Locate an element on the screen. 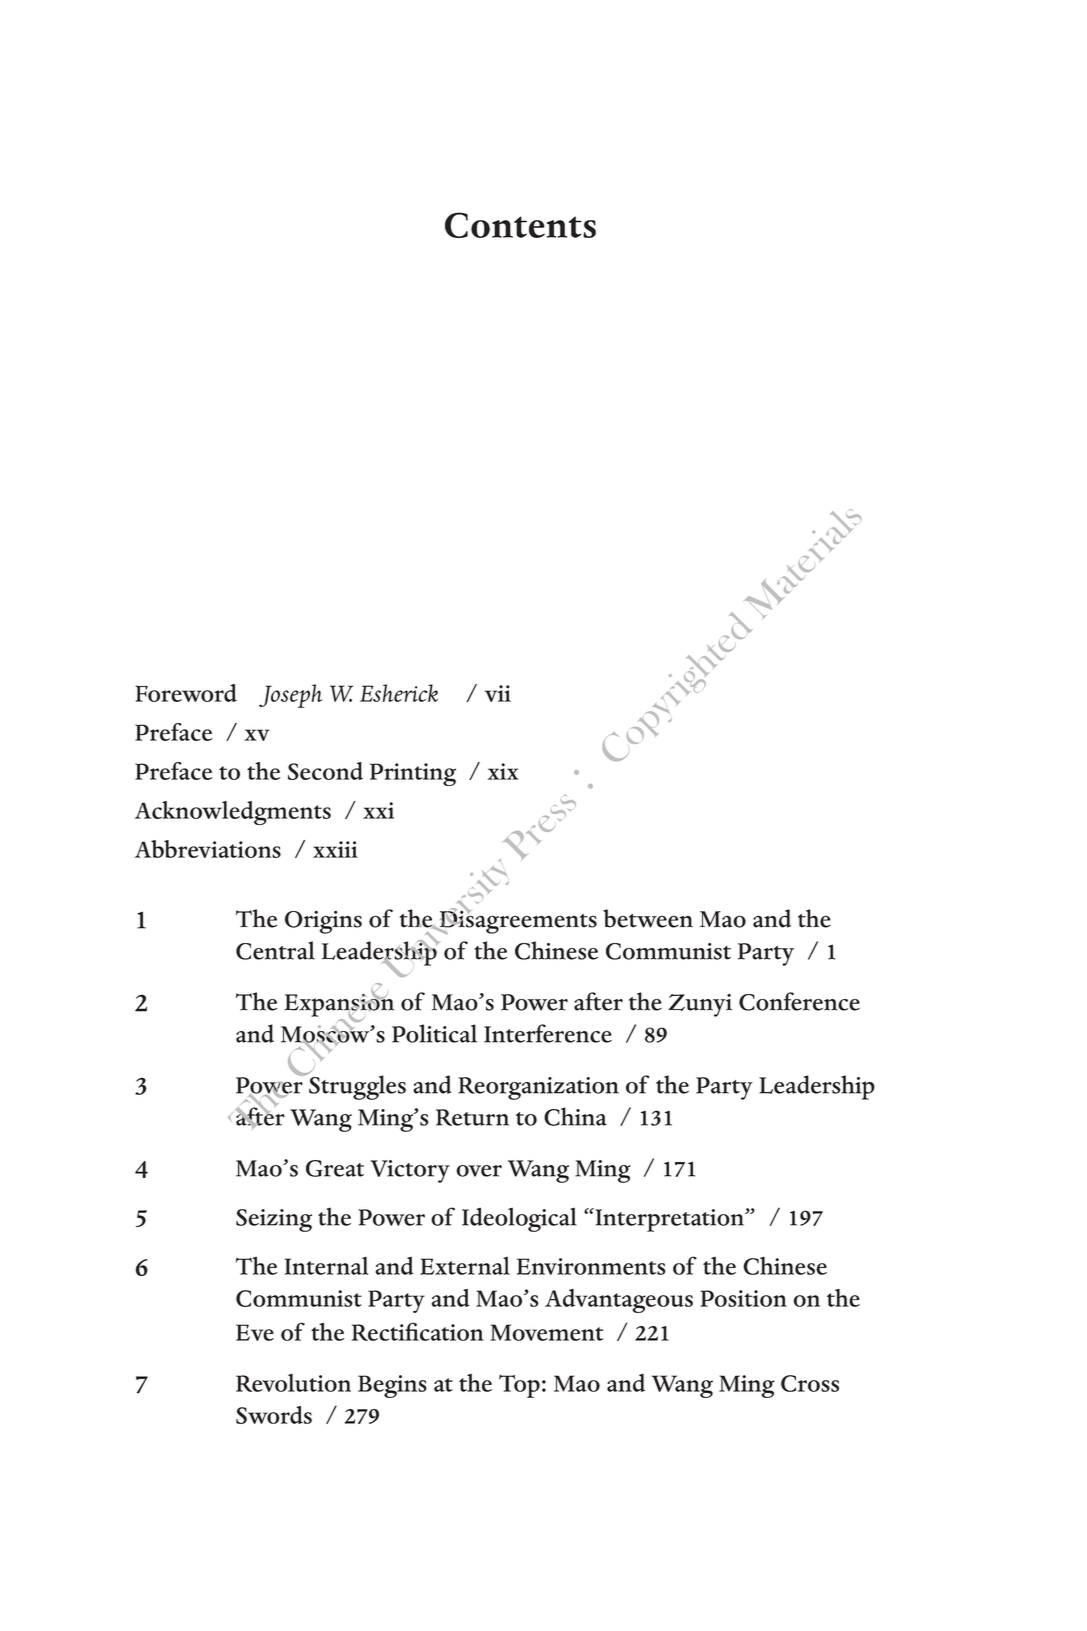  Top is located at coordinates (519, 1386).
